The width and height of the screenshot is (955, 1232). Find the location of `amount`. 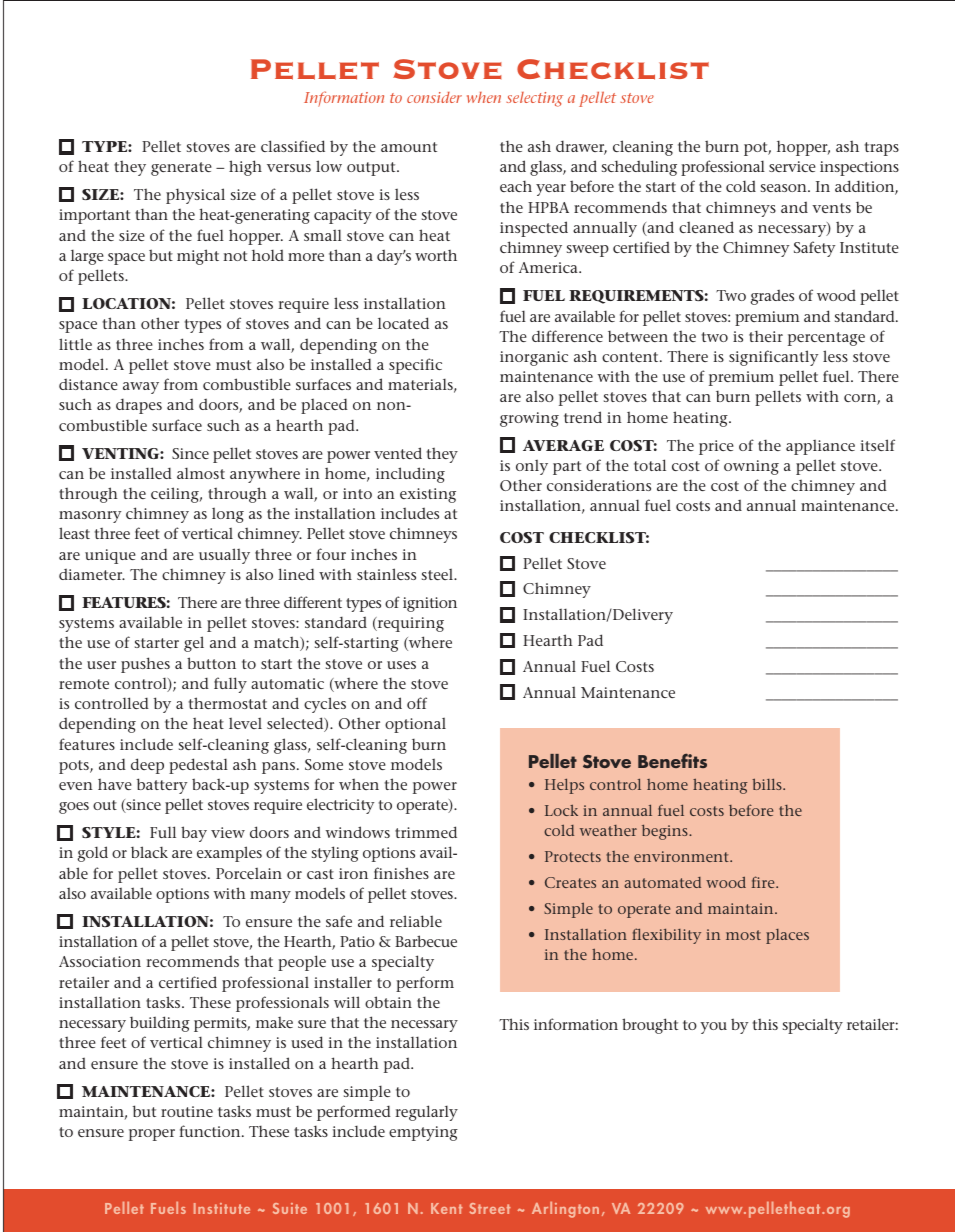

amount is located at coordinates (409, 147).
